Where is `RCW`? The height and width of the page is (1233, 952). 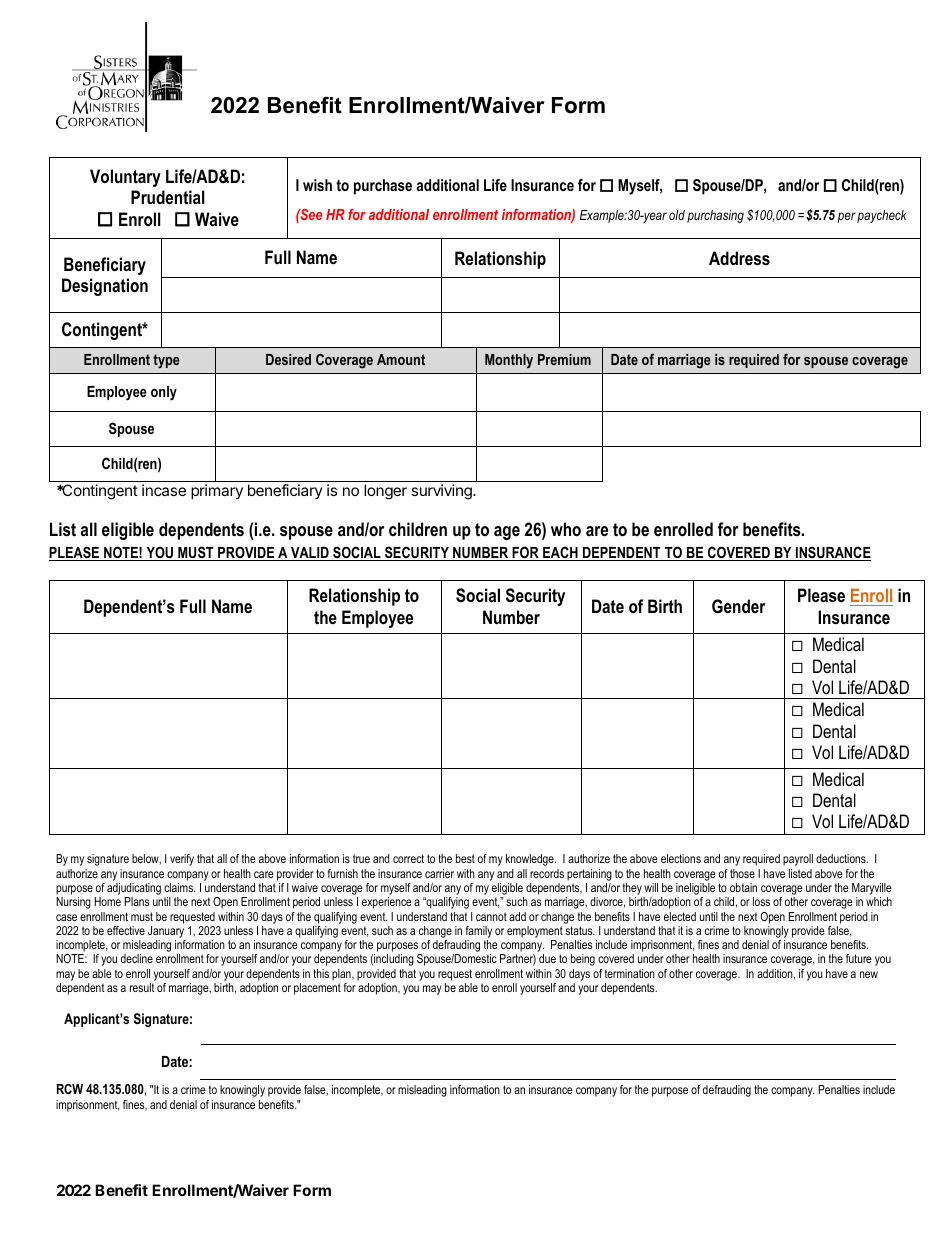
RCW is located at coordinates (70, 1089).
